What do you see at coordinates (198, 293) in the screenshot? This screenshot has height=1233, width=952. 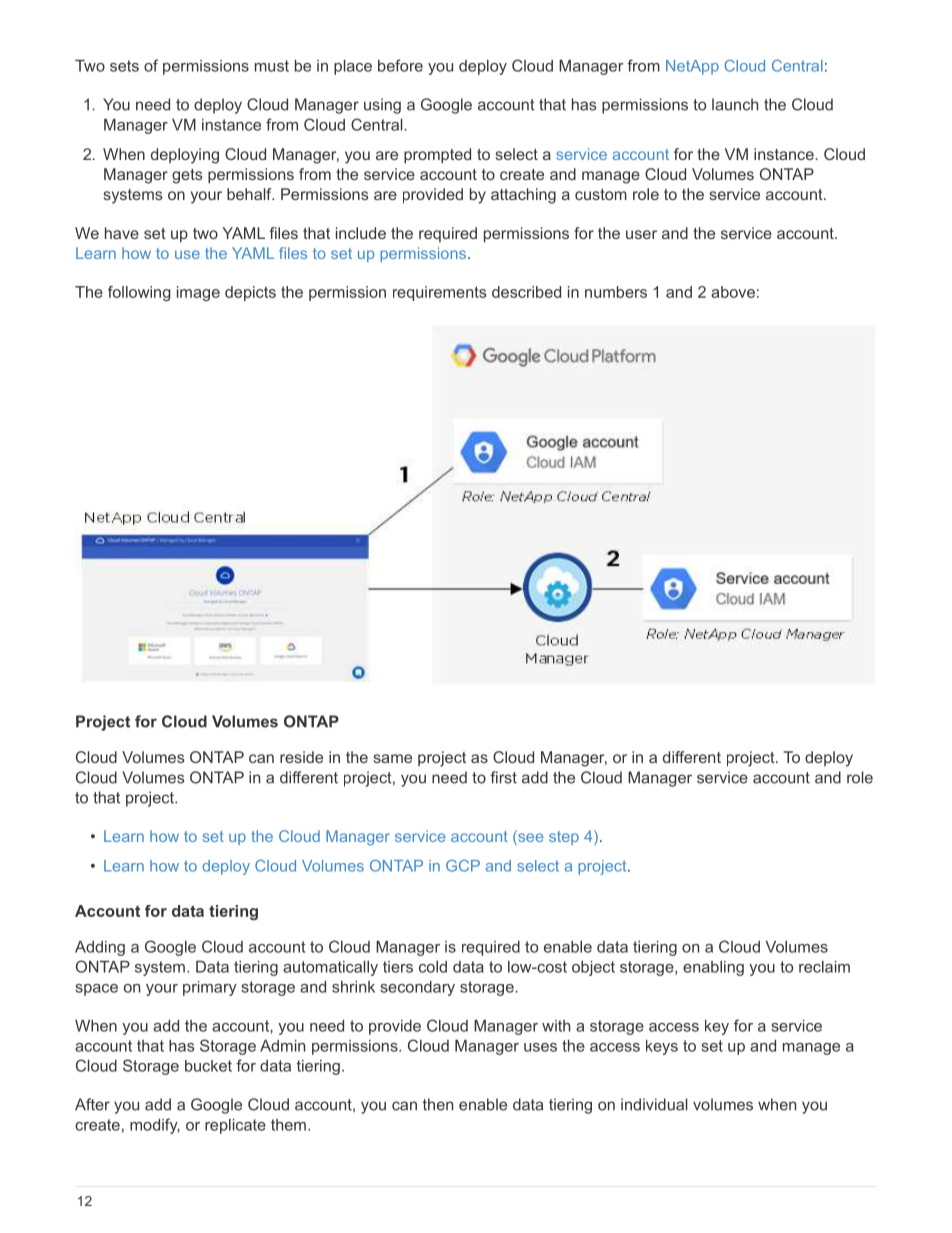 I see `image` at bounding box center [198, 293].
